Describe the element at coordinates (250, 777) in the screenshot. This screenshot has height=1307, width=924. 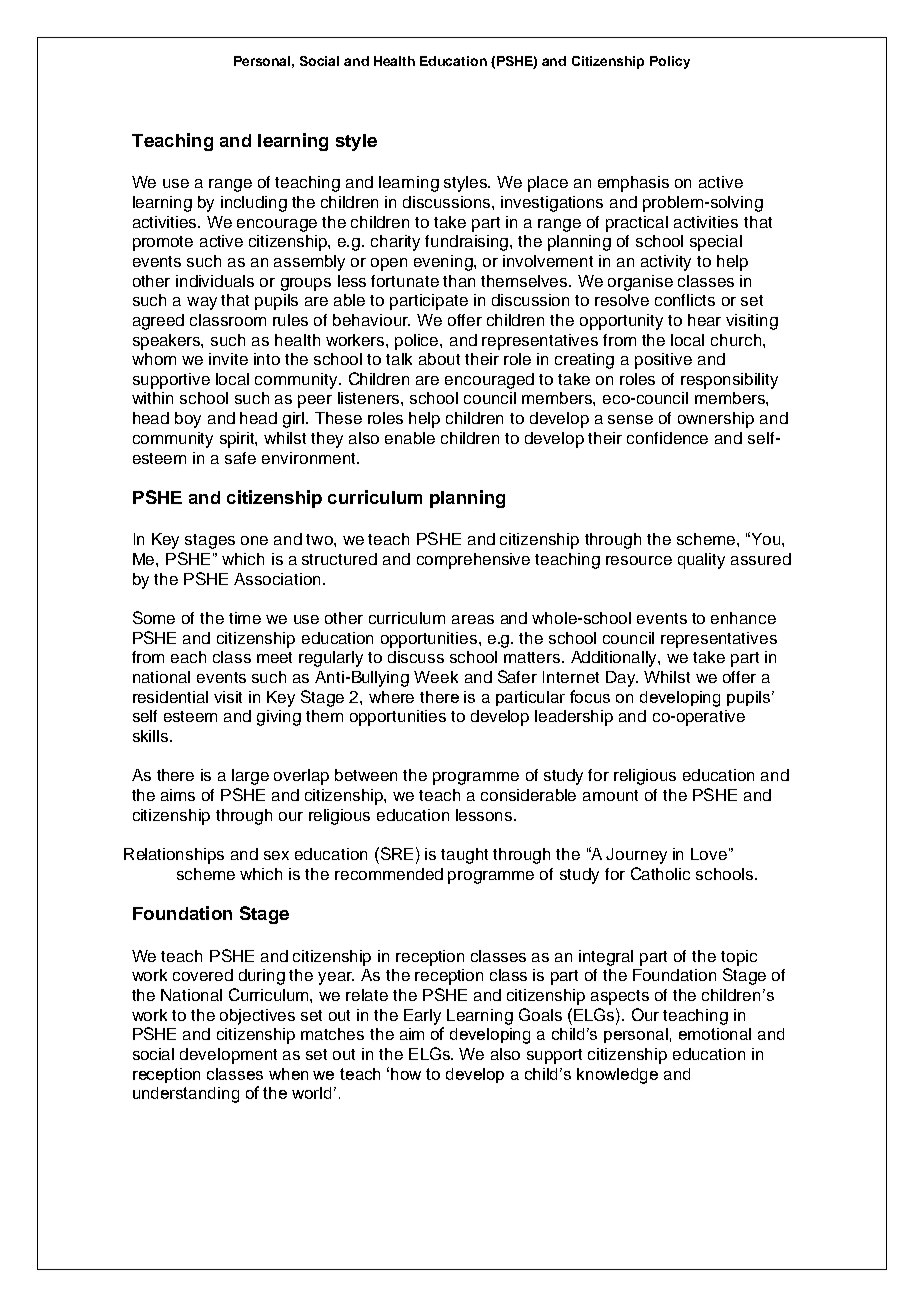
I see `large` at that location.
